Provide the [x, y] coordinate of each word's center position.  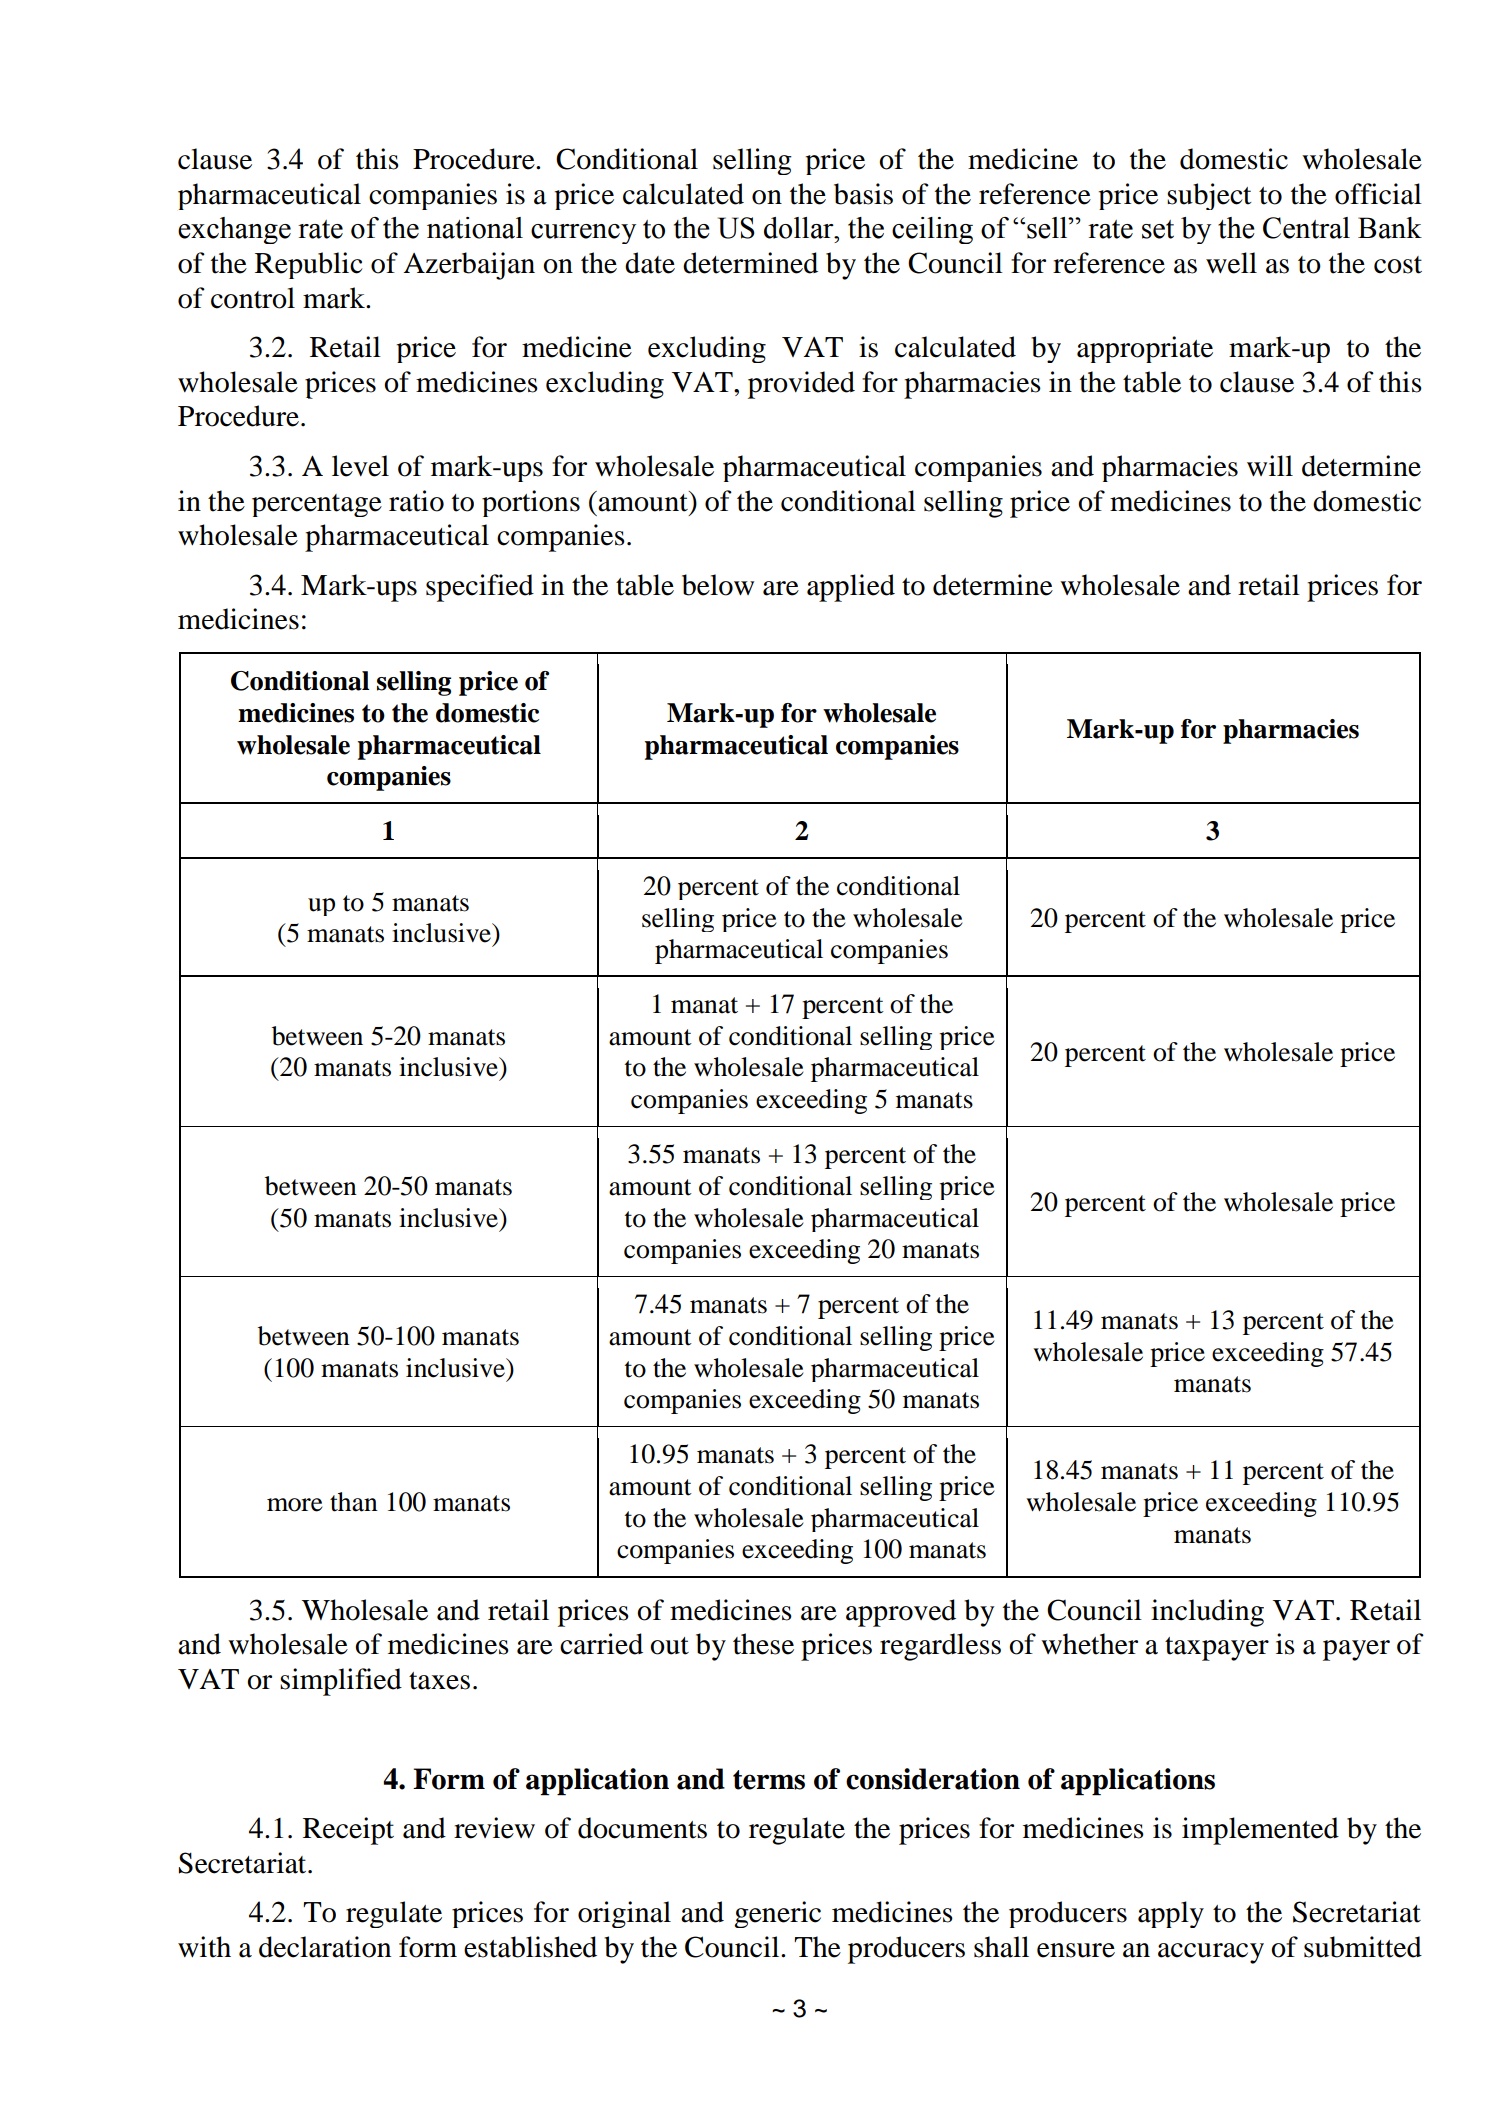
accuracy [1211, 1953]
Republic [309, 265]
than [354, 1502]
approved [901, 1613]
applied [851, 588]
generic [777, 1914]
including [1207, 1613]
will [1270, 465]
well [1231, 263]
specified [480, 588]
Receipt [348, 1831]
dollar [800, 228]
